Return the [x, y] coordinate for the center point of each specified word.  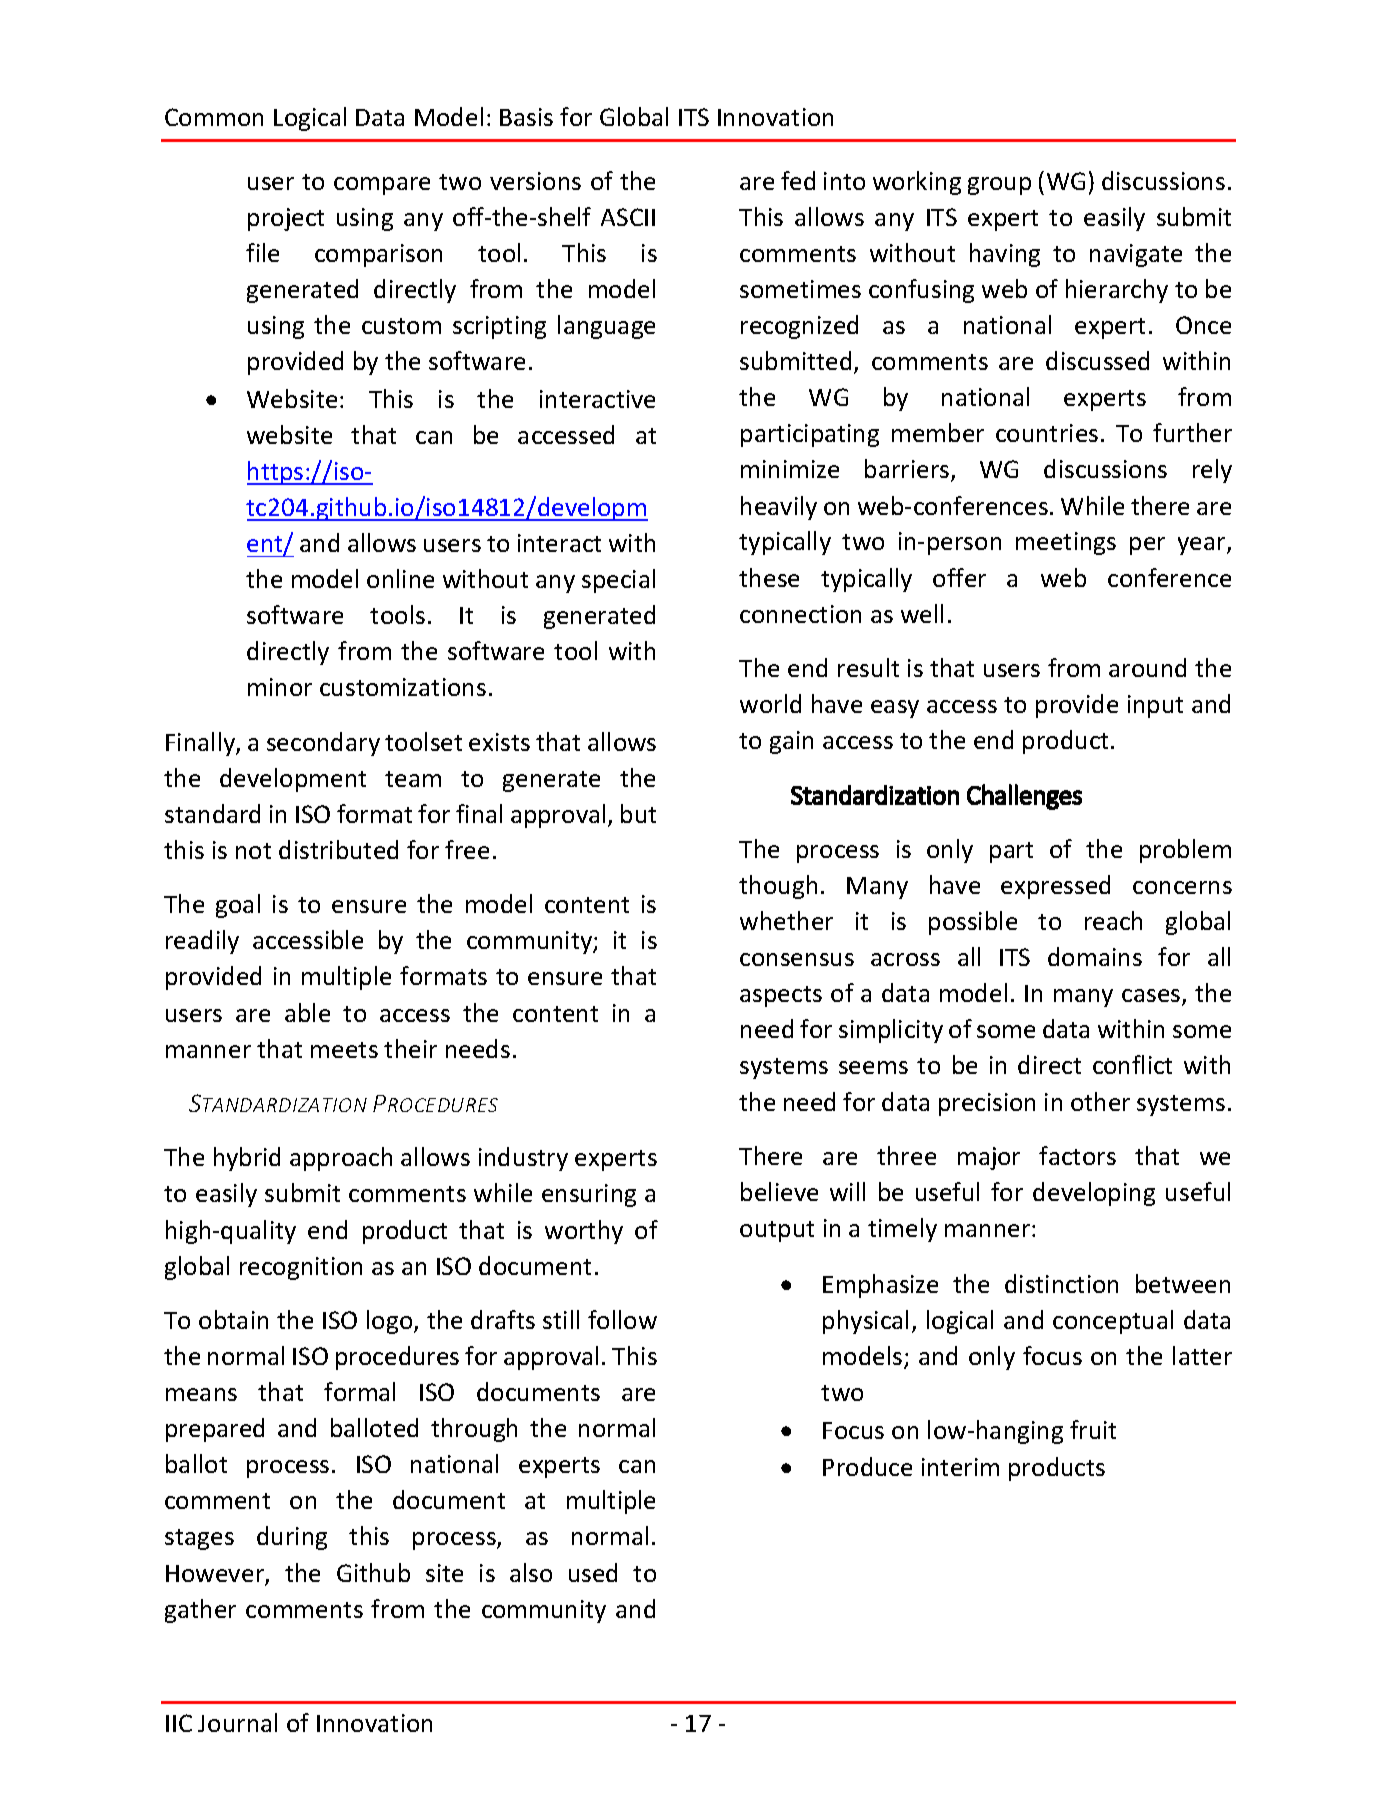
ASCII [628, 217]
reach [1113, 920]
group [999, 186]
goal [238, 906]
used [593, 1572]
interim [960, 1467]
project [286, 219]
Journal [237, 1722]
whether [786, 920]
